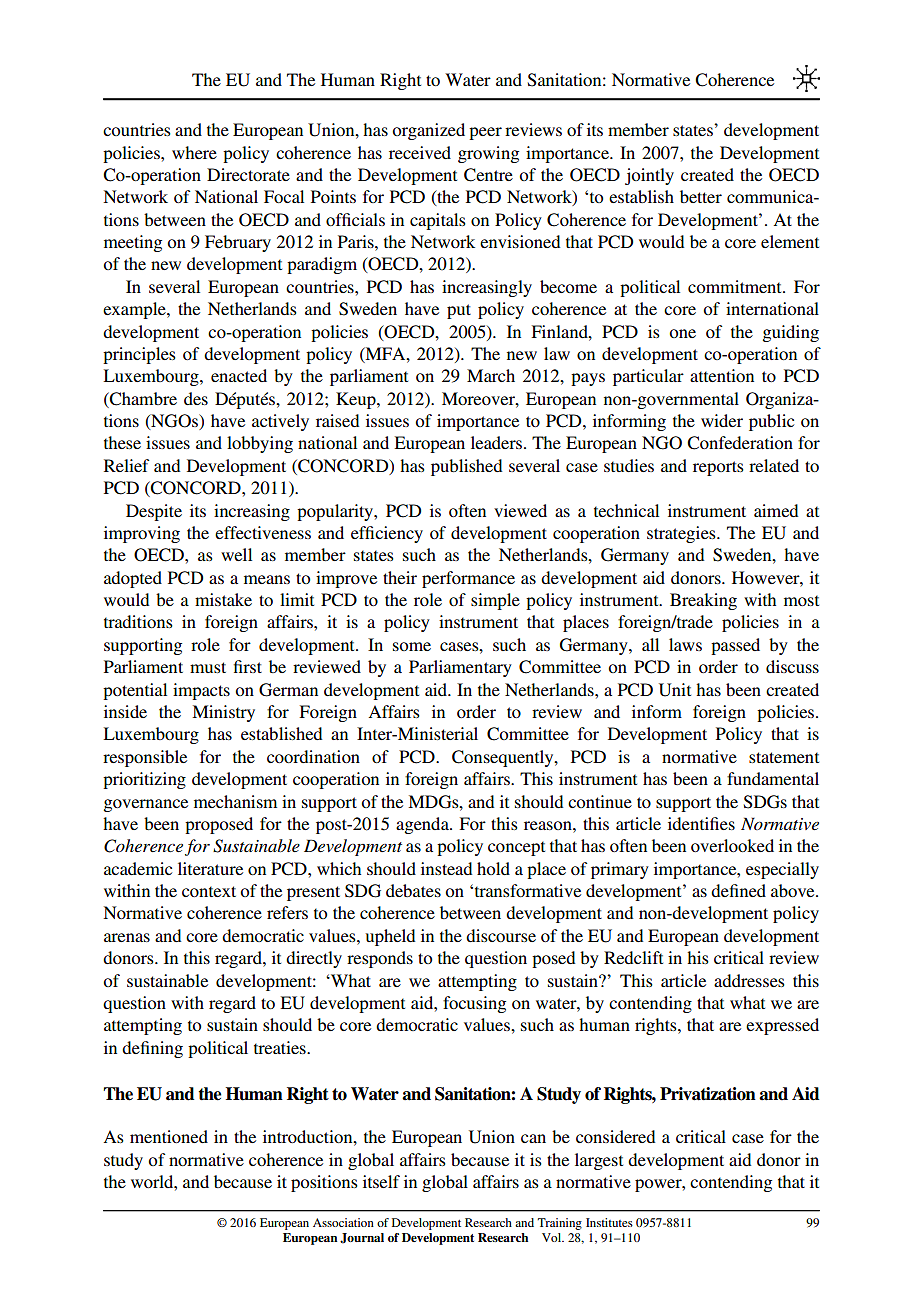 This document has width=923, height=1316. What do you see at coordinates (488, 154) in the document?
I see `growing` at bounding box center [488, 154].
